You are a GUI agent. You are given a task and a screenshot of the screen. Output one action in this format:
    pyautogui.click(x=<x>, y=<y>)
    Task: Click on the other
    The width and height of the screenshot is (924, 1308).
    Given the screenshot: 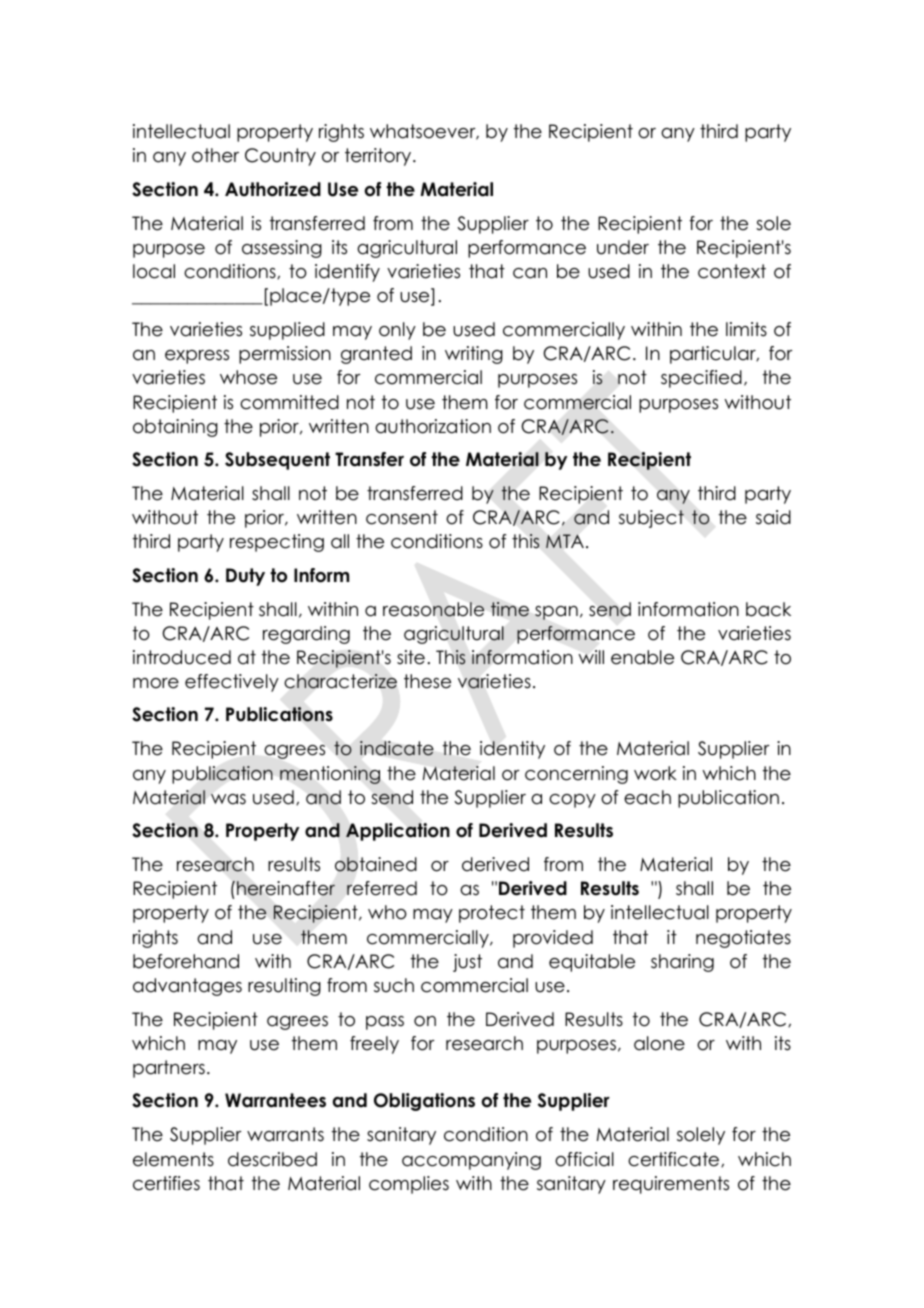 What is the action you would take?
    pyautogui.click(x=215, y=155)
